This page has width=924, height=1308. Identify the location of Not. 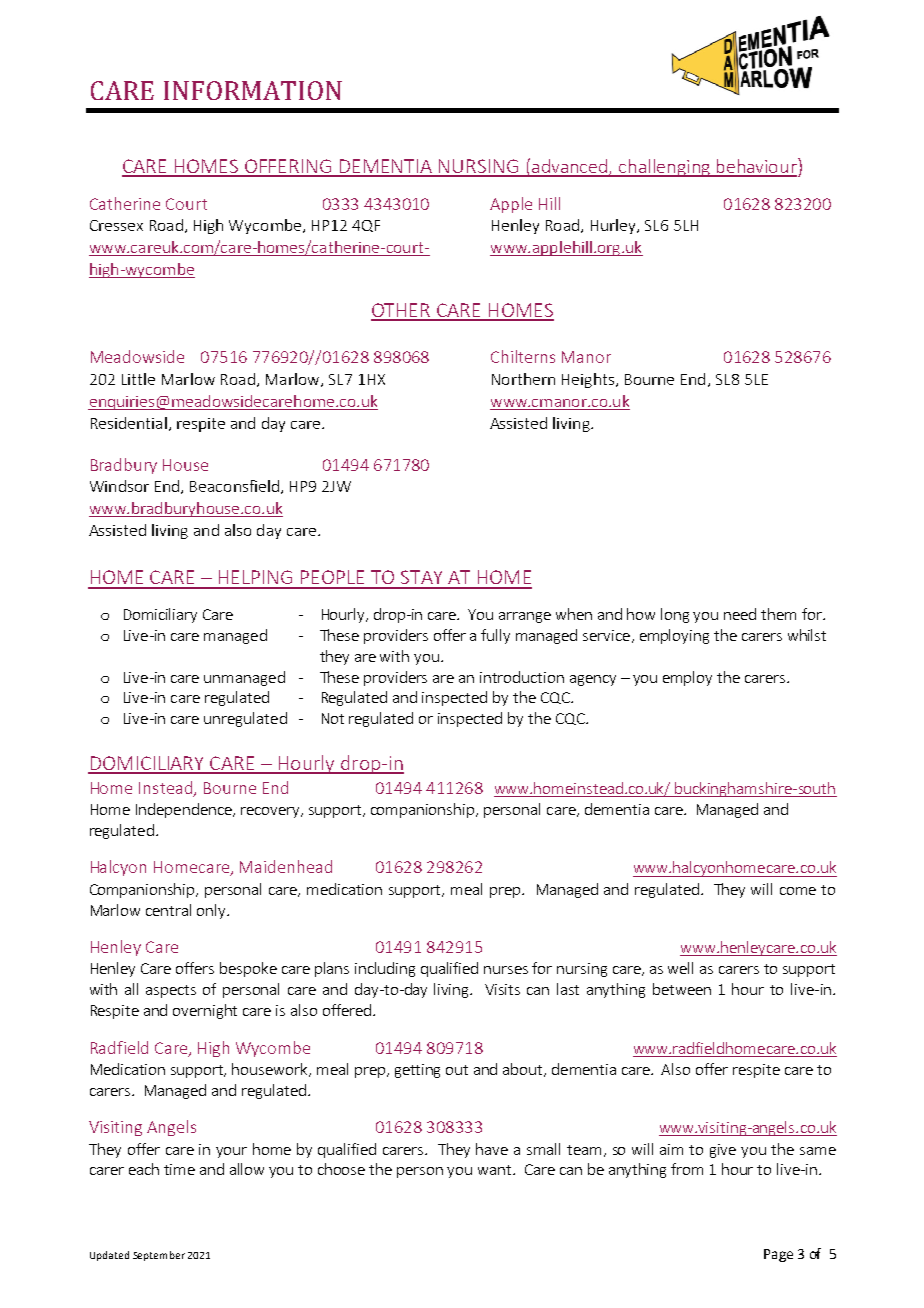
(333, 718).
